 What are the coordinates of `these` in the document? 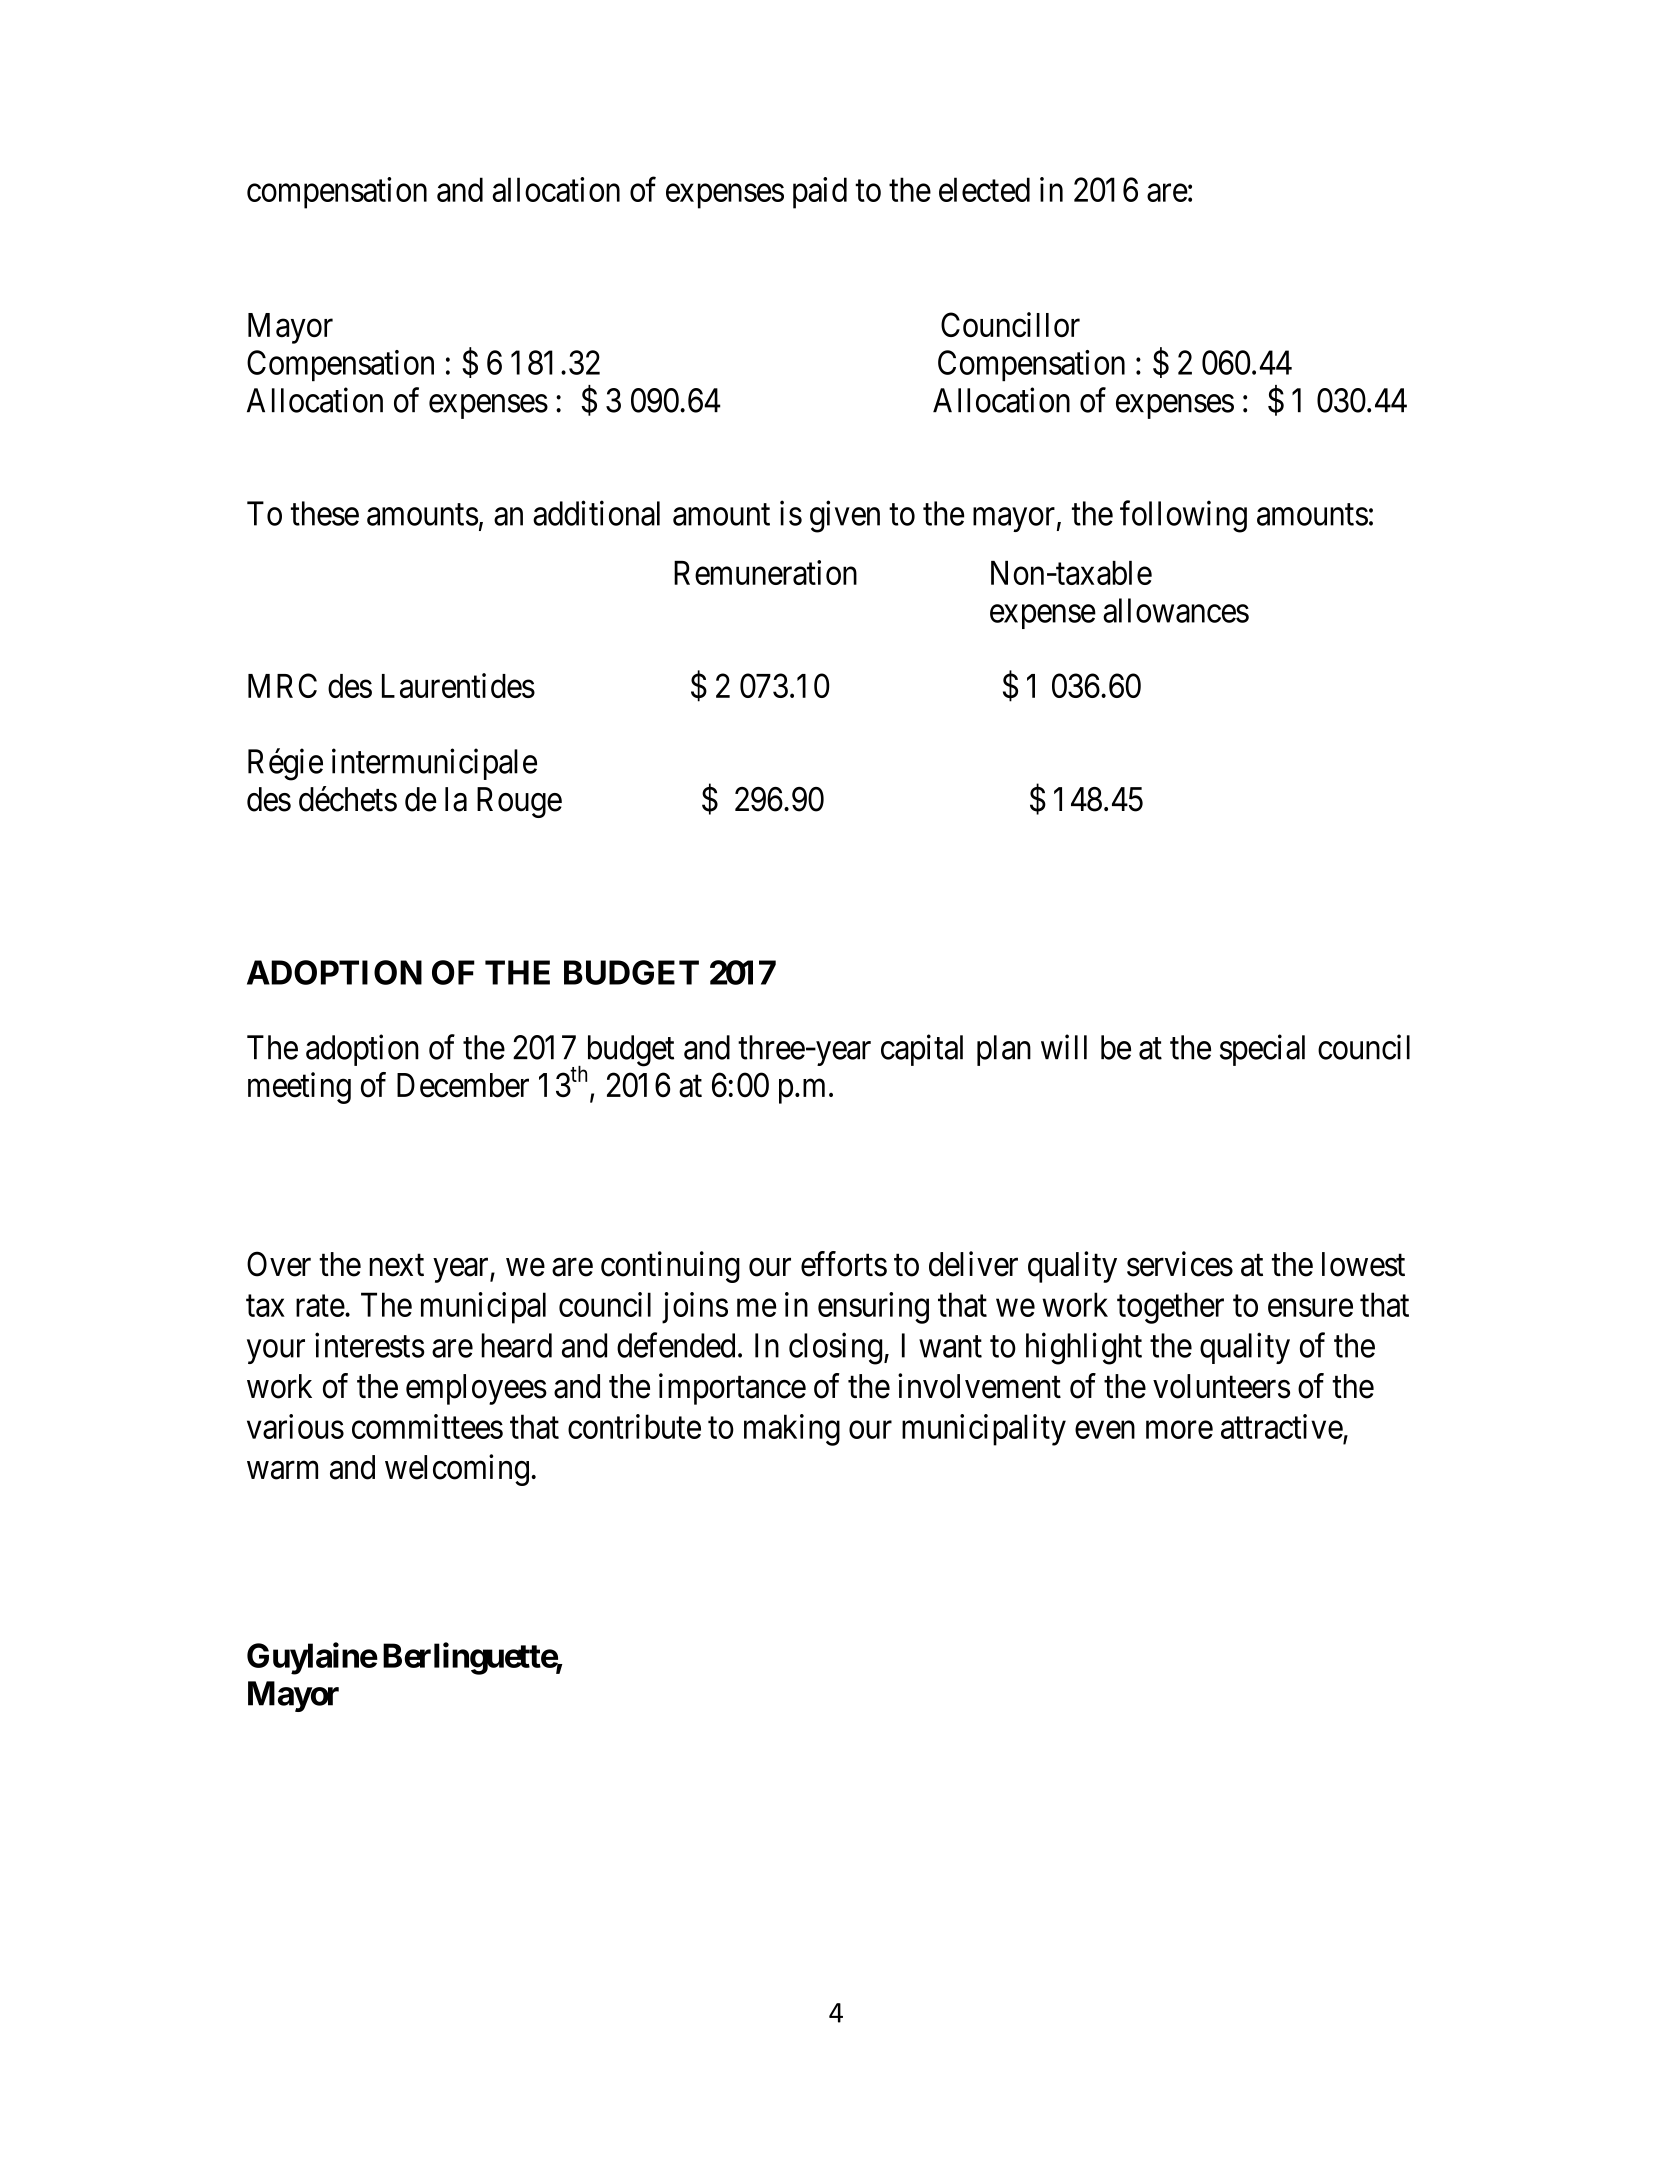 It's located at (325, 513).
